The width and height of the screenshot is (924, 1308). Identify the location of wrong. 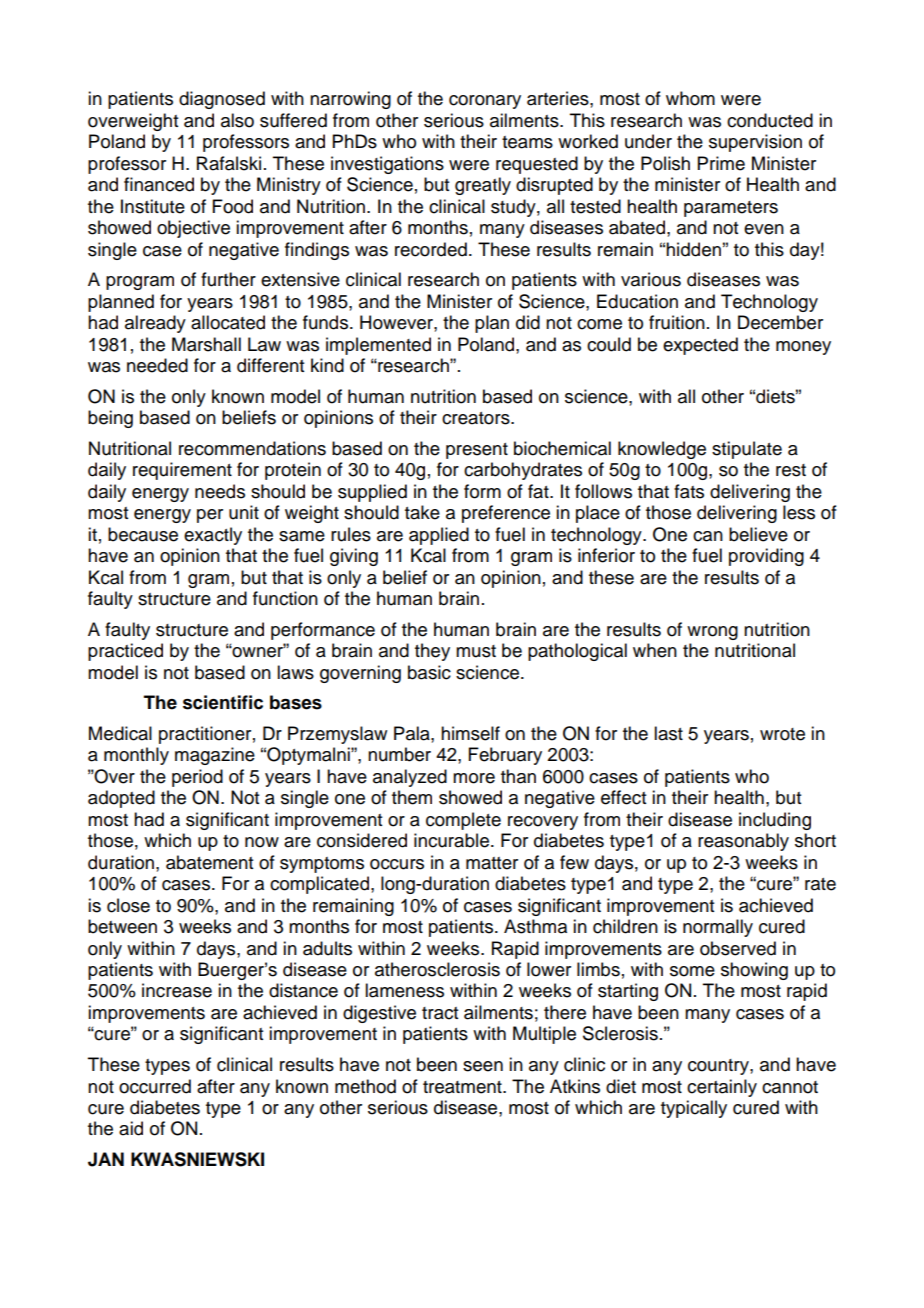
(712, 633).
